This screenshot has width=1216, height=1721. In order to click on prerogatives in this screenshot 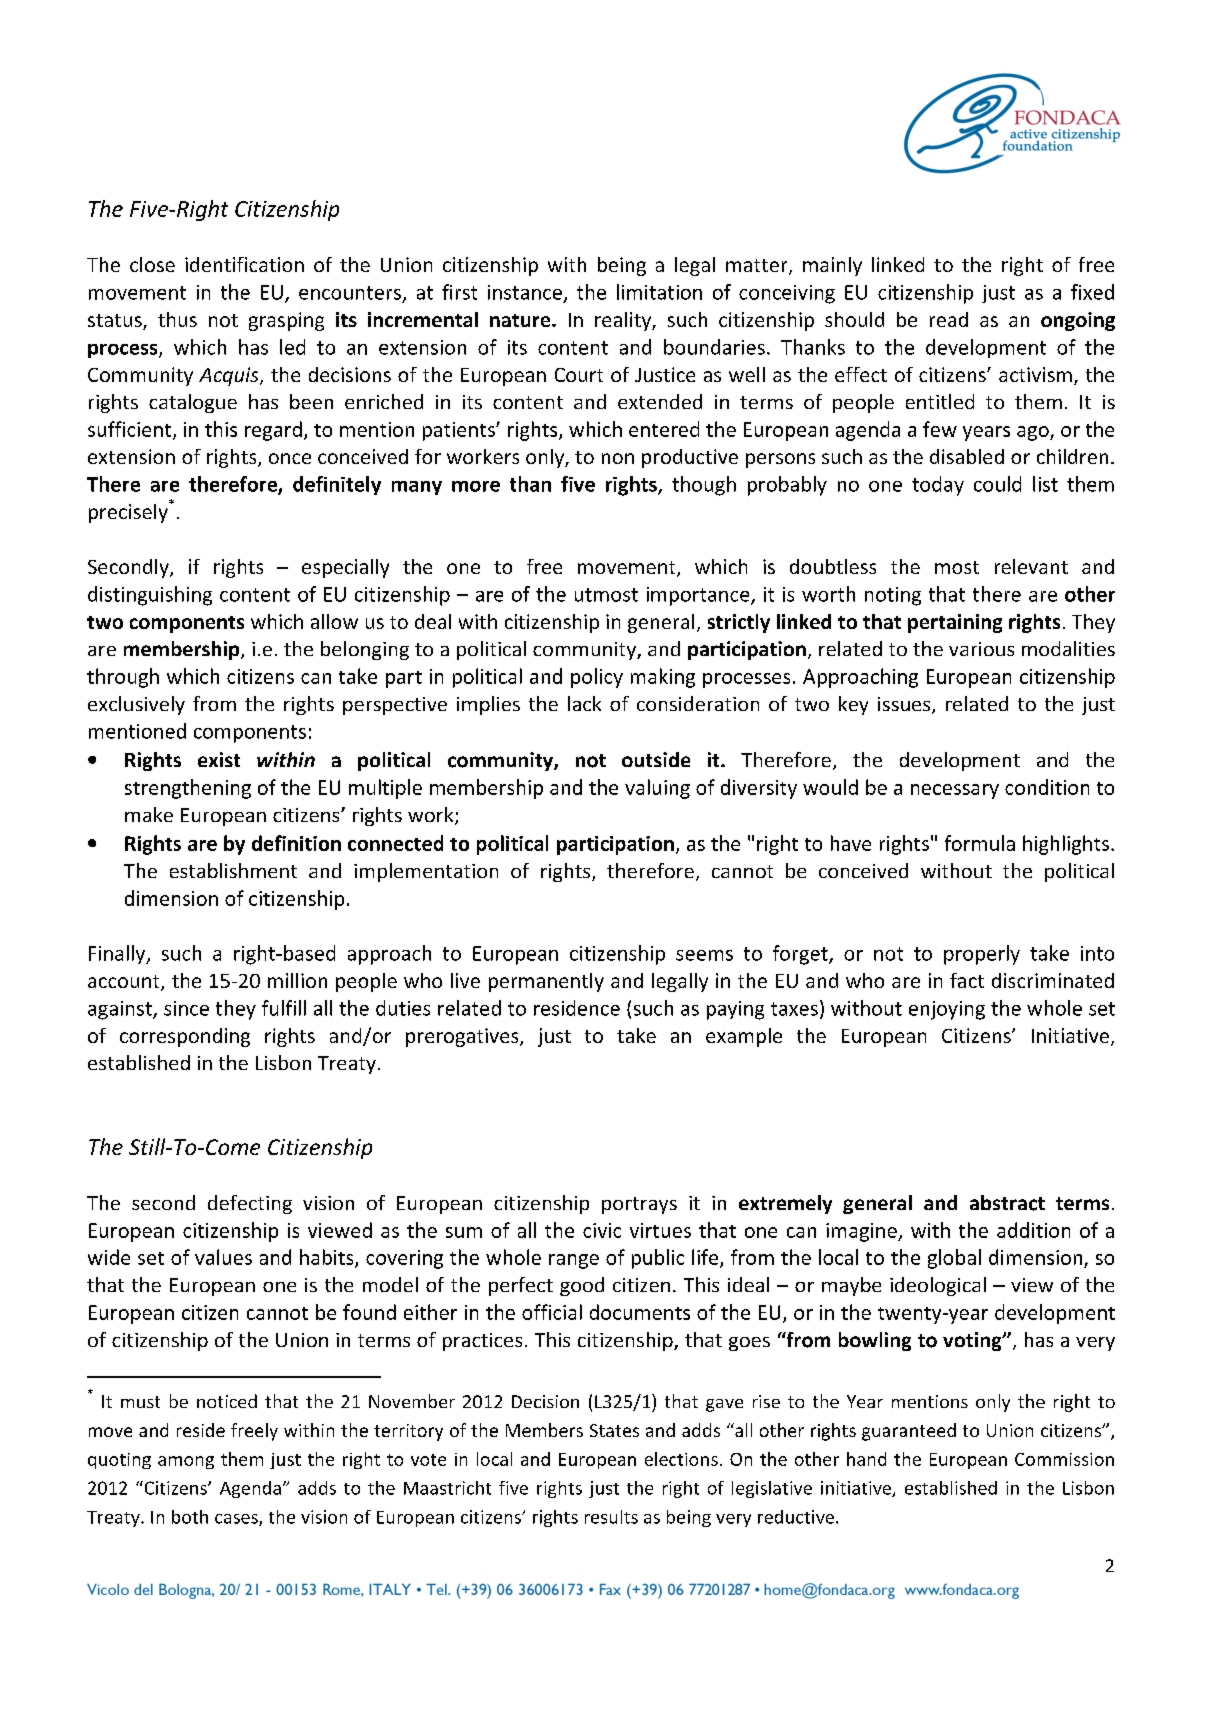, I will do `click(463, 1037)`.
